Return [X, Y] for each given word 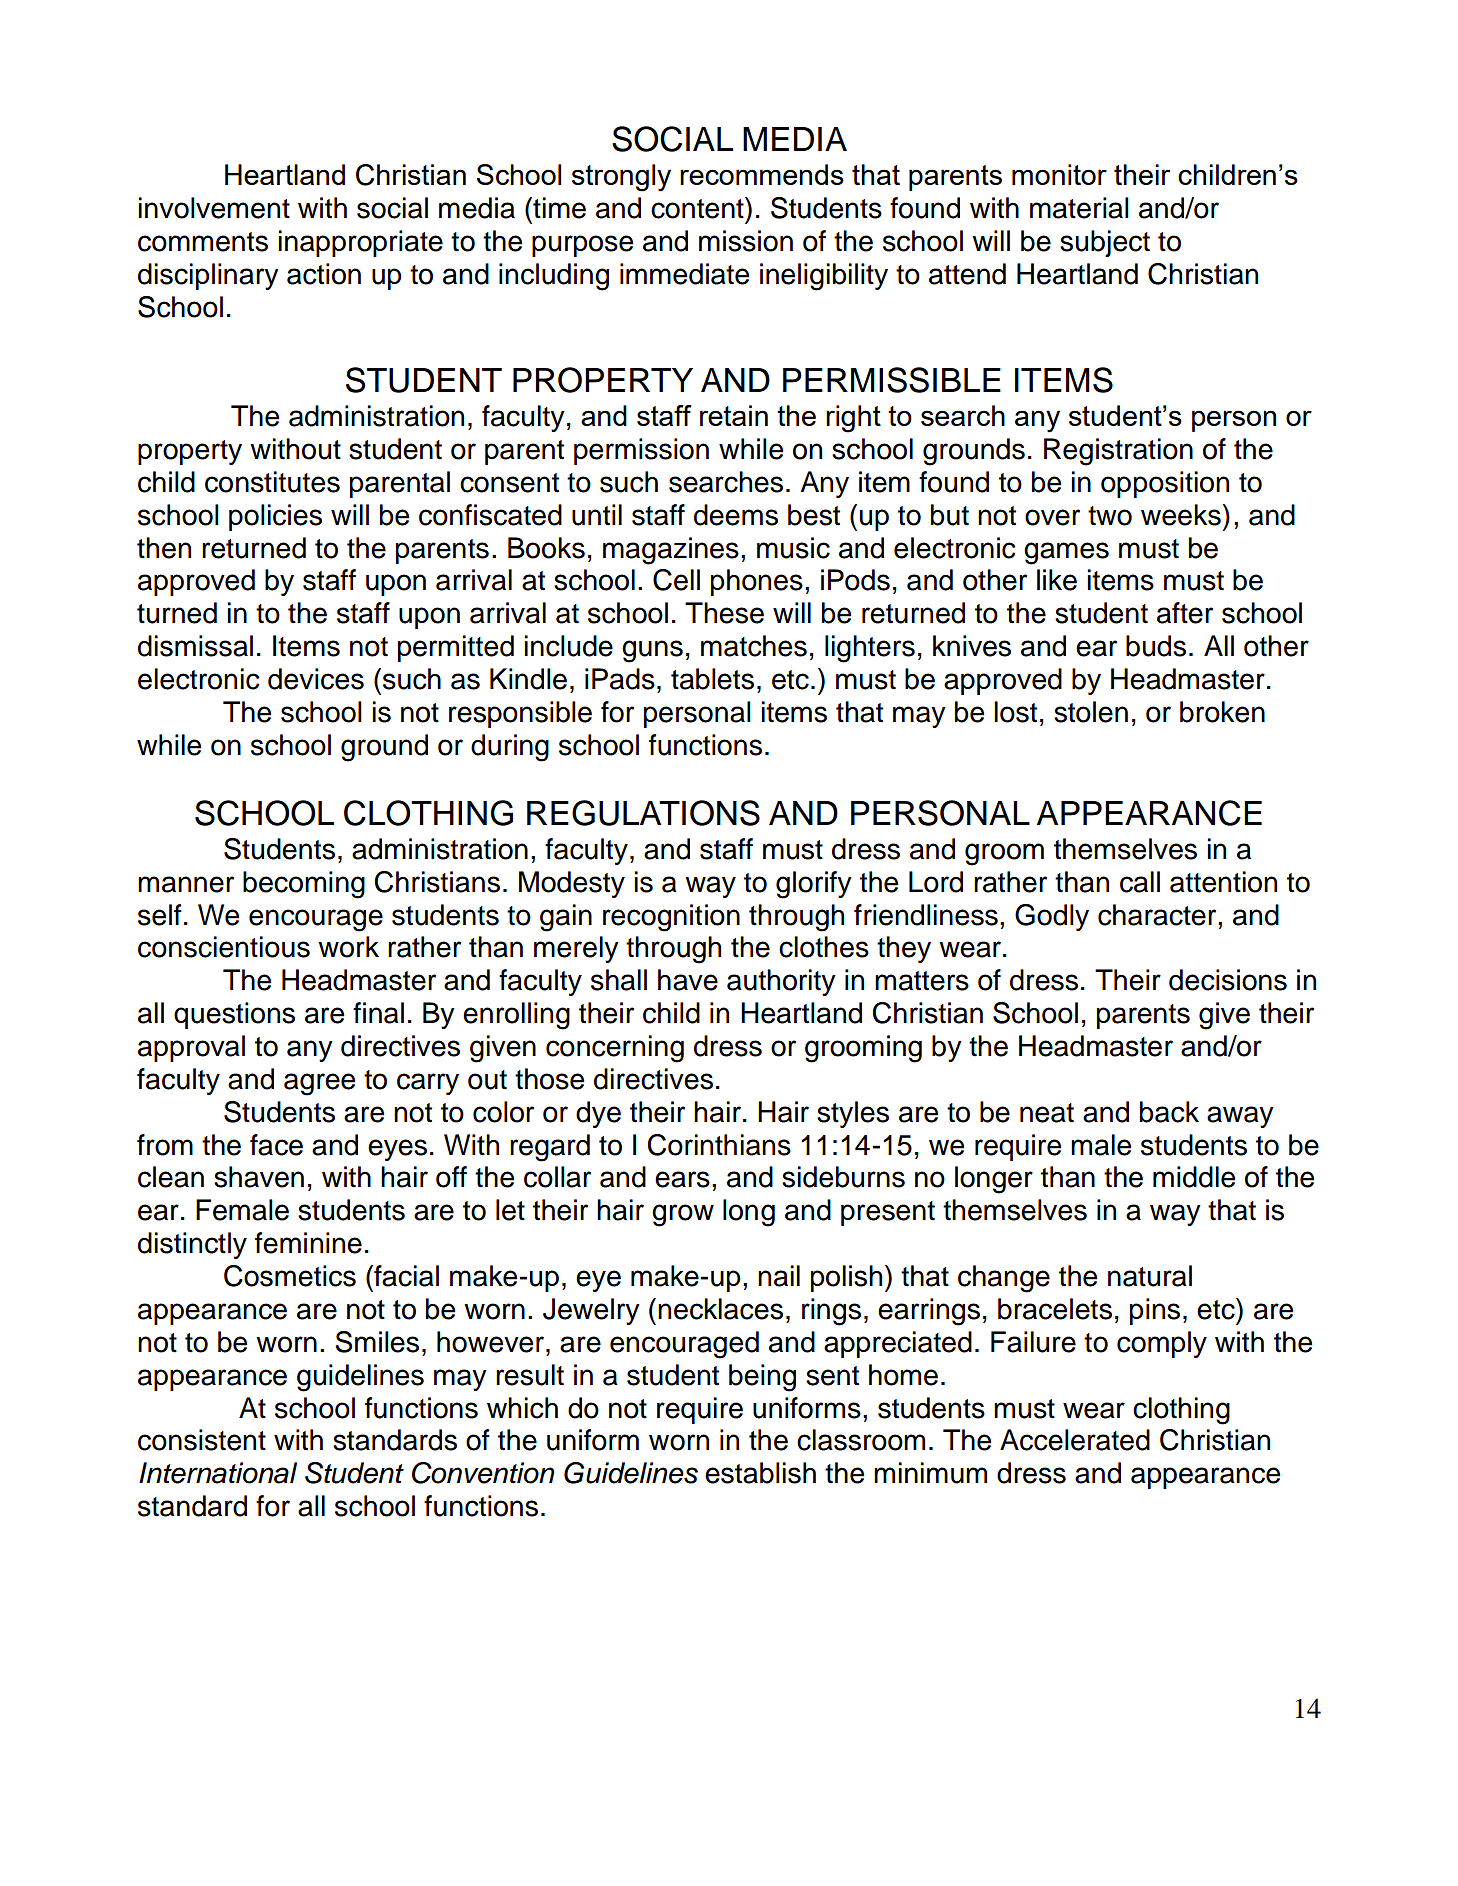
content [698, 208]
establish [760, 1473]
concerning [615, 1049]
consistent [202, 1440]
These [724, 613]
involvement [214, 208]
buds [1156, 646]
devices [316, 679]
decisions [1228, 980]
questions [234, 1015]
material [1079, 208]
